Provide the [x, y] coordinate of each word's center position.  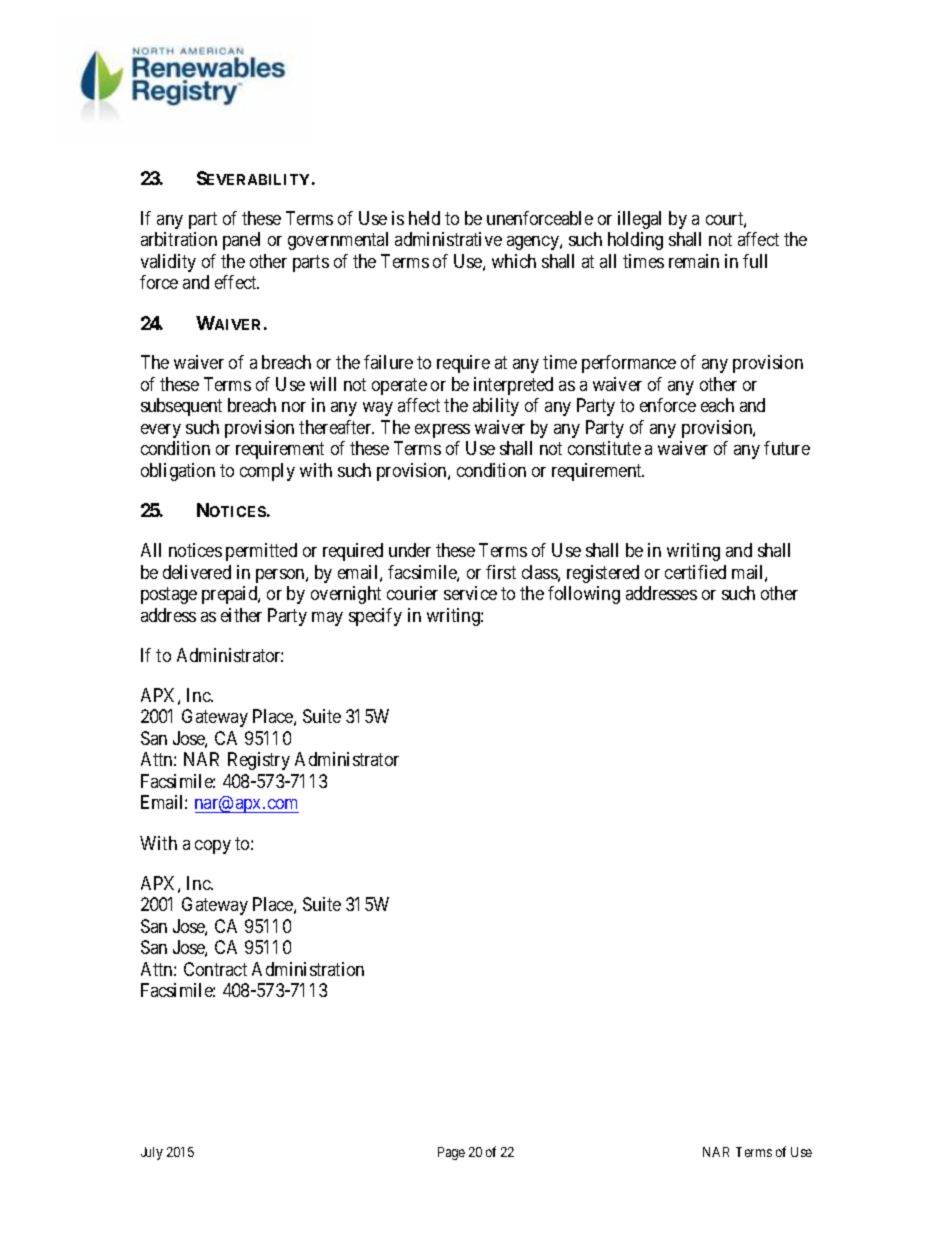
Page [451, 1153]
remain [694, 261]
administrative [448, 239]
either [241, 615]
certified [695, 572]
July [152, 1153]
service [470, 593]
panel [241, 241]
